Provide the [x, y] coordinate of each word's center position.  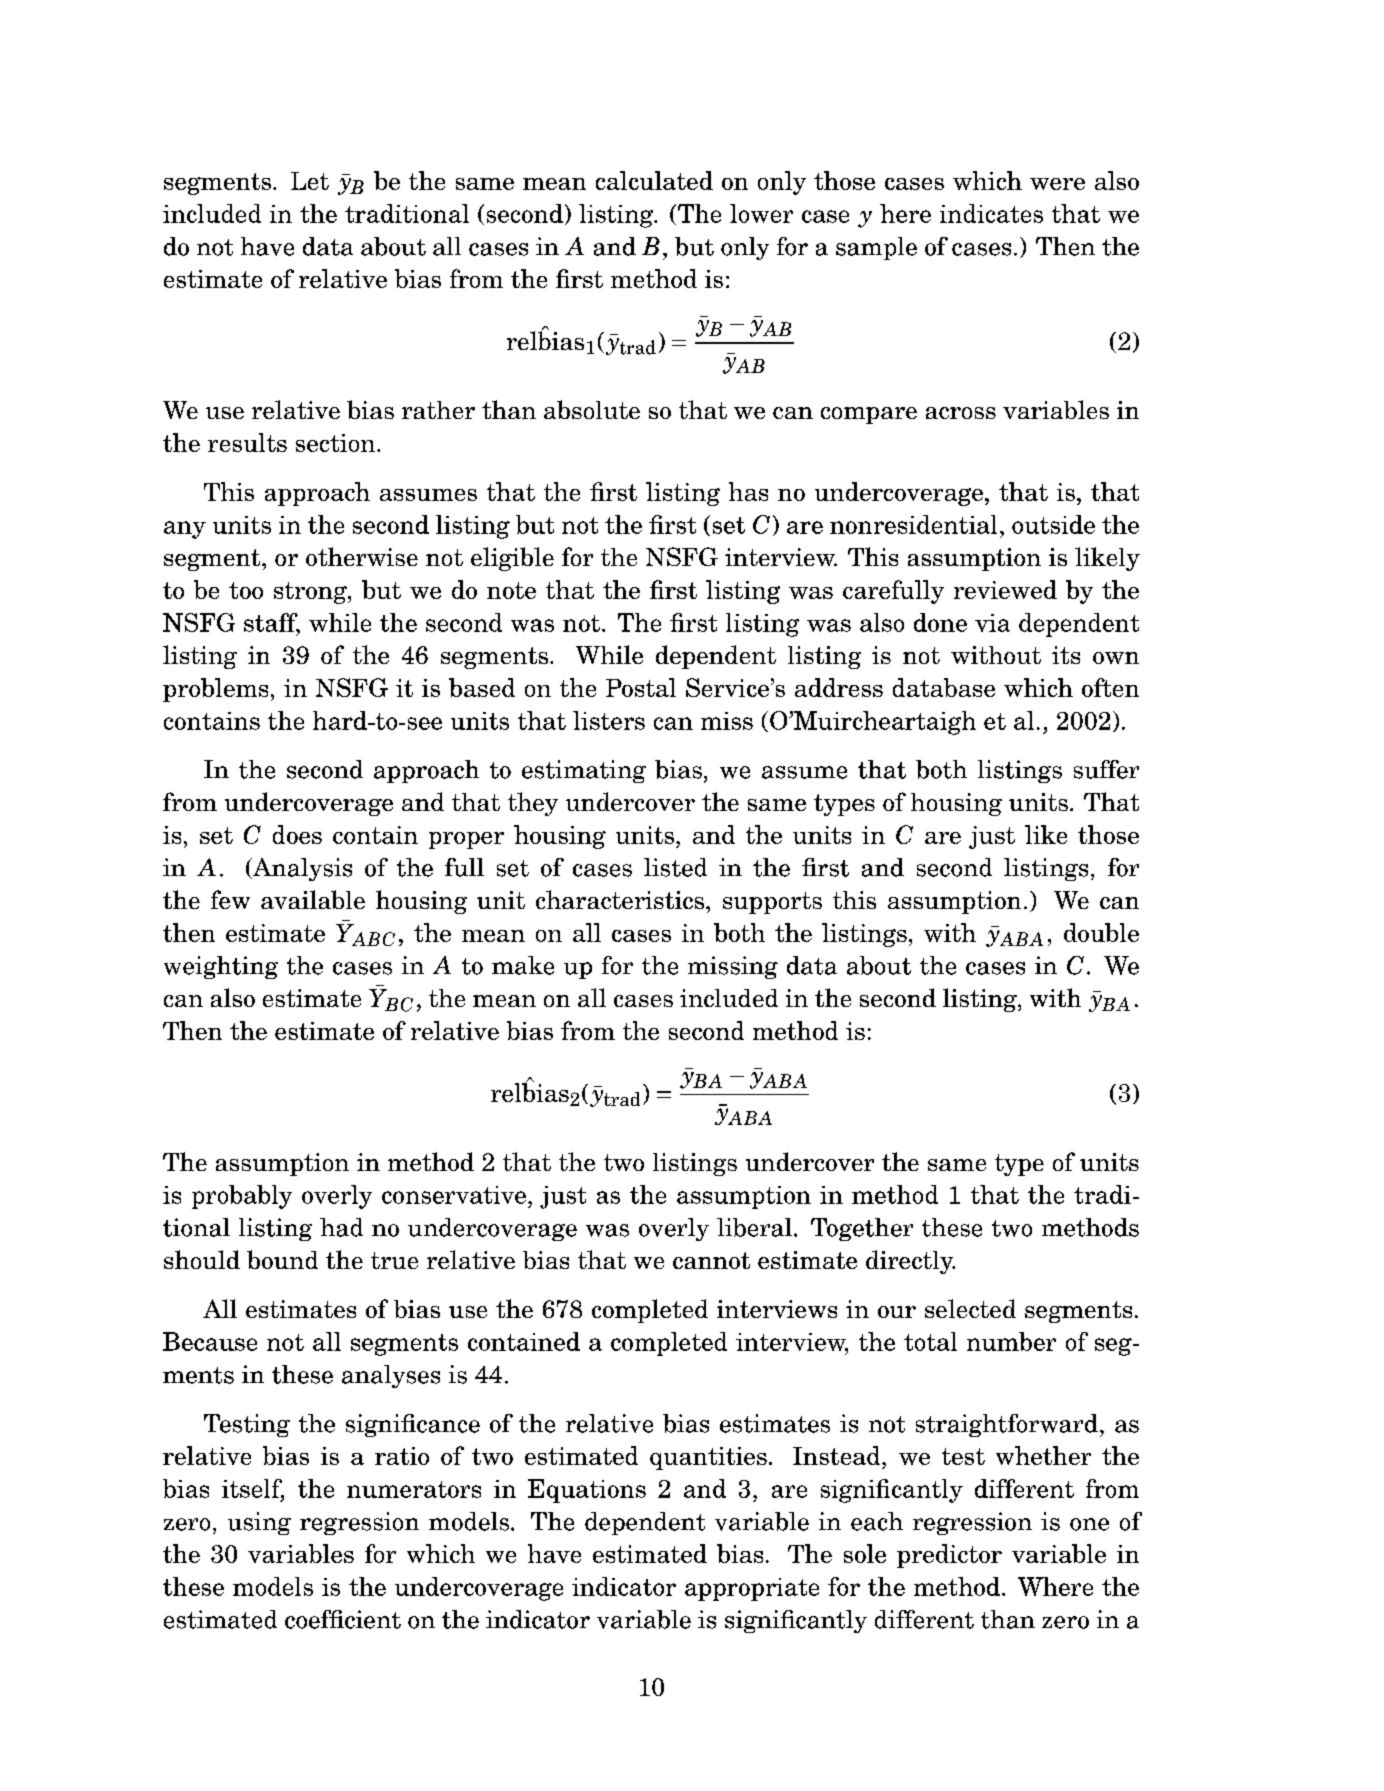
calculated [654, 180]
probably [242, 1197]
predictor [949, 1556]
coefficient [343, 1619]
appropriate [752, 1589]
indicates [991, 213]
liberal [754, 1227]
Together [862, 1229]
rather [438, 410]
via [992, 623]
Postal [641, 687]
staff [272, 623]
